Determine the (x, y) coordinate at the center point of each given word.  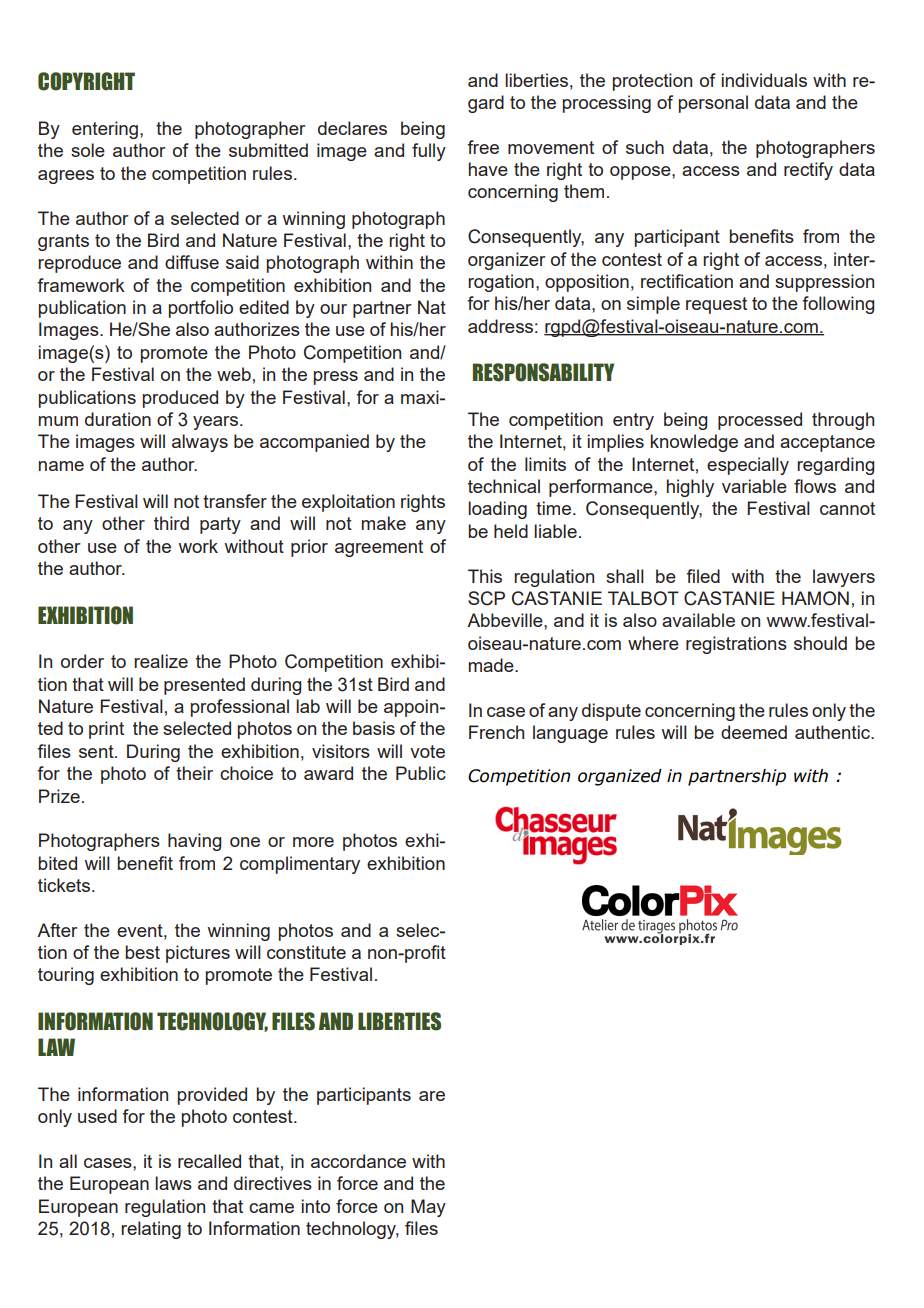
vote (427, 751)
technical (504, 486)
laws (173, 1183)
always (200, 443)
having (194, 842)
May (428, 1208)
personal (713, 104)
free (483, 147)
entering (105, 130)
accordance (358, 1161)
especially (748, 466)
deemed (754, 732)
